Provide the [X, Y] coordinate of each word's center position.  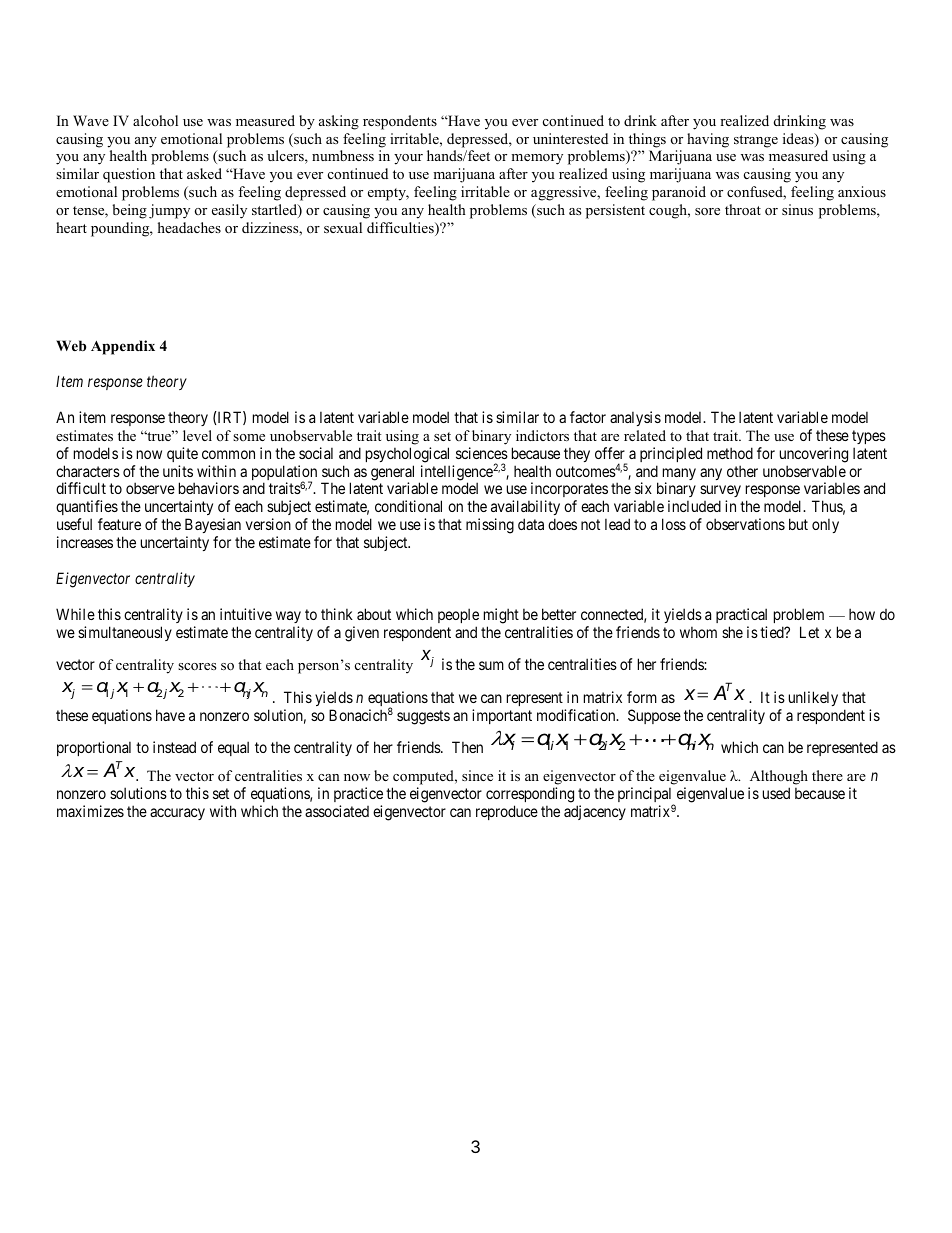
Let [809, 632]
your [408, 159]
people [458, 615]
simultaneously [125, 633]
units [178, 471]
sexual [343, 227]
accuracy [177, 814]
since [477, 775]
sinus [797, 209]
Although [778, 779]
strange [756, 141]
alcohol [155, 120]
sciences [482, 453]
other [742, 471]
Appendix [123, 347]
